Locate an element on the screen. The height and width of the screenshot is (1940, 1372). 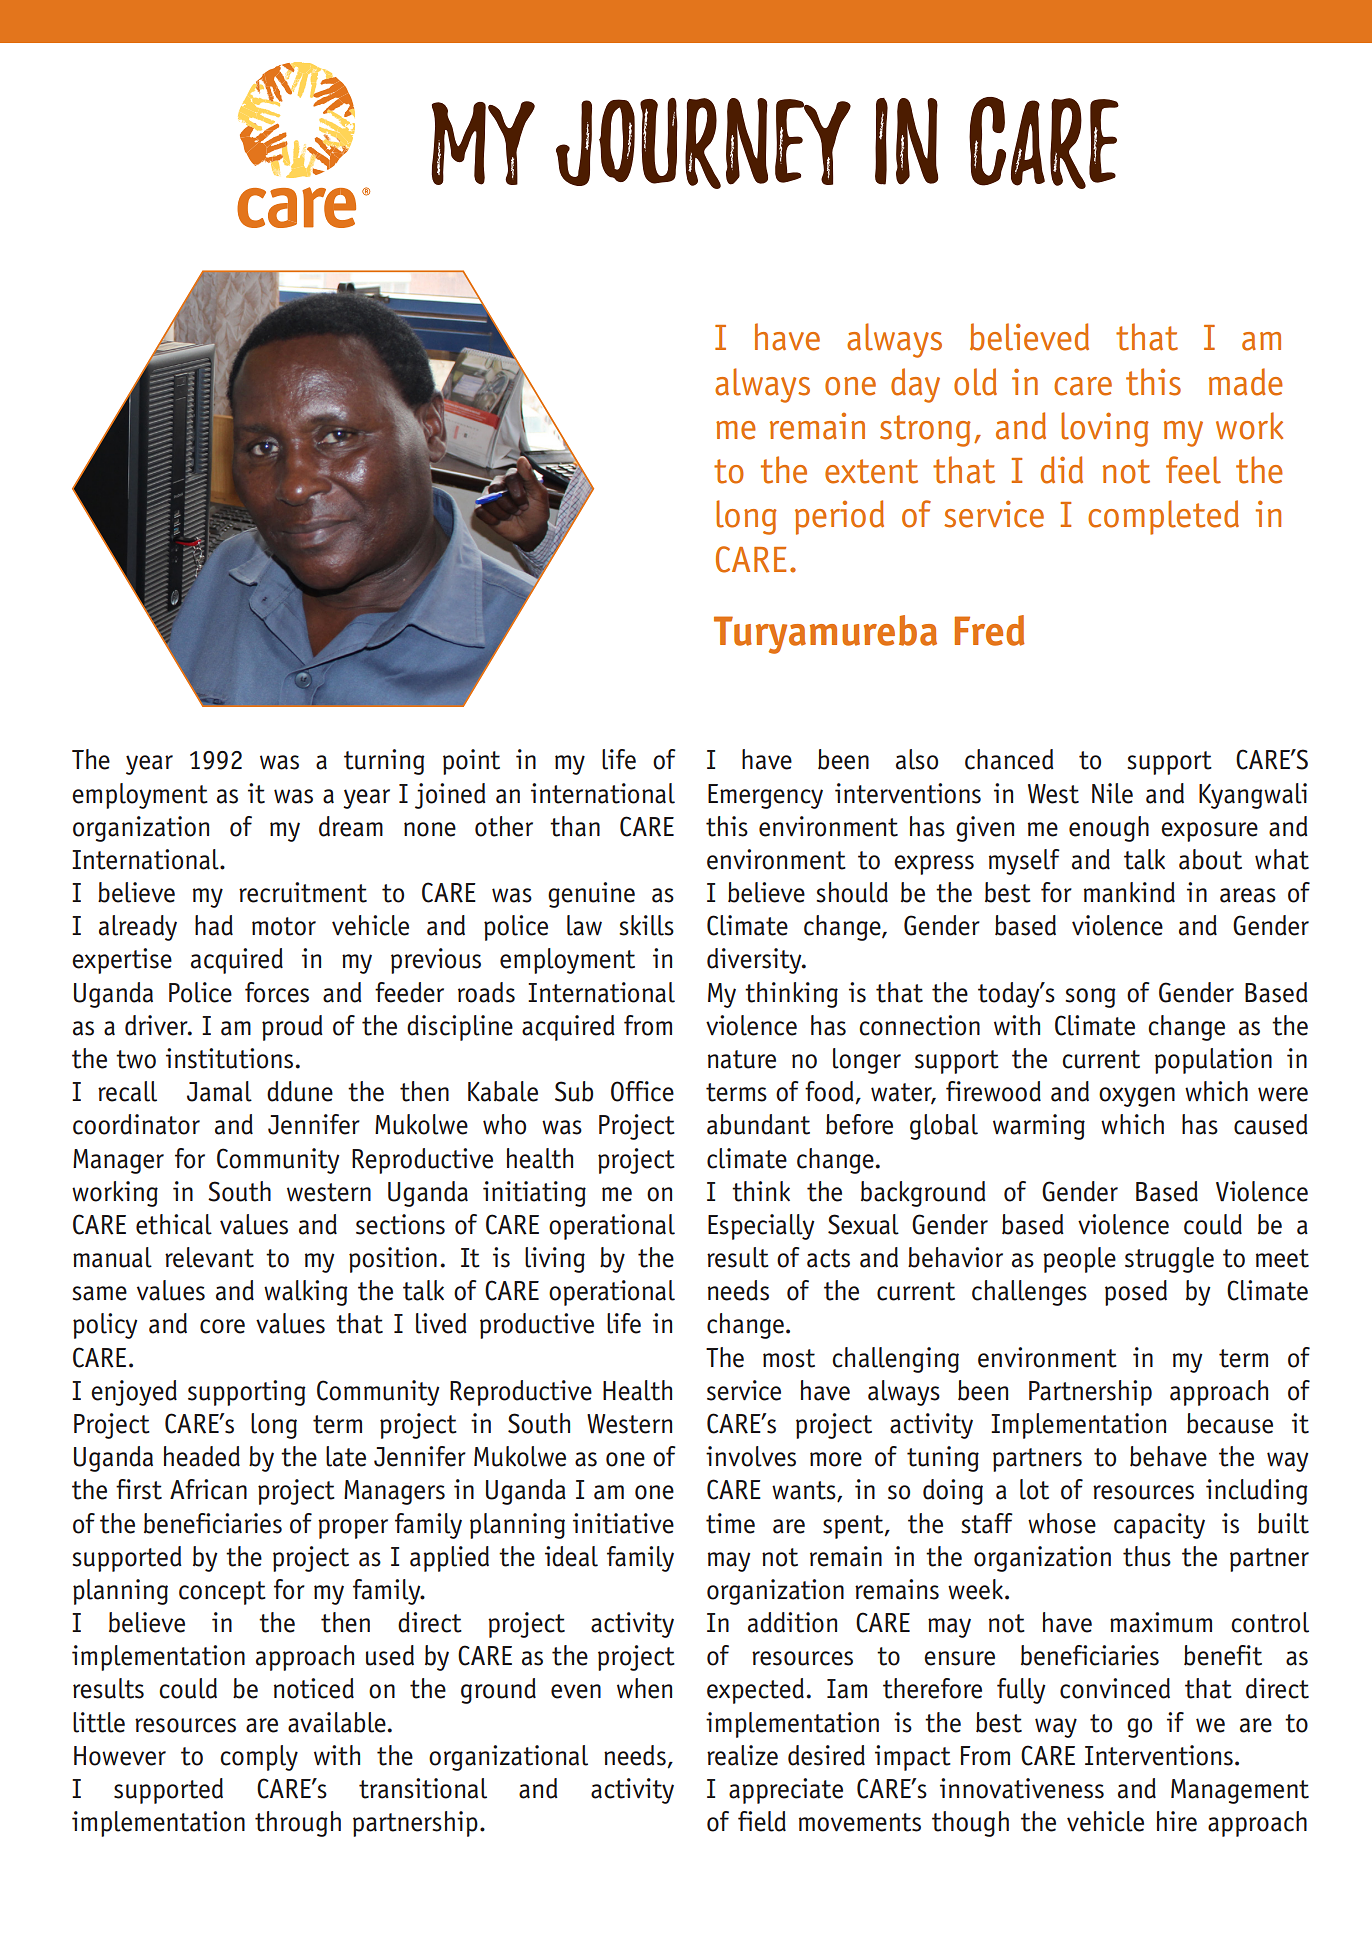
oxygen is located at coordinates (1137, 1097).
